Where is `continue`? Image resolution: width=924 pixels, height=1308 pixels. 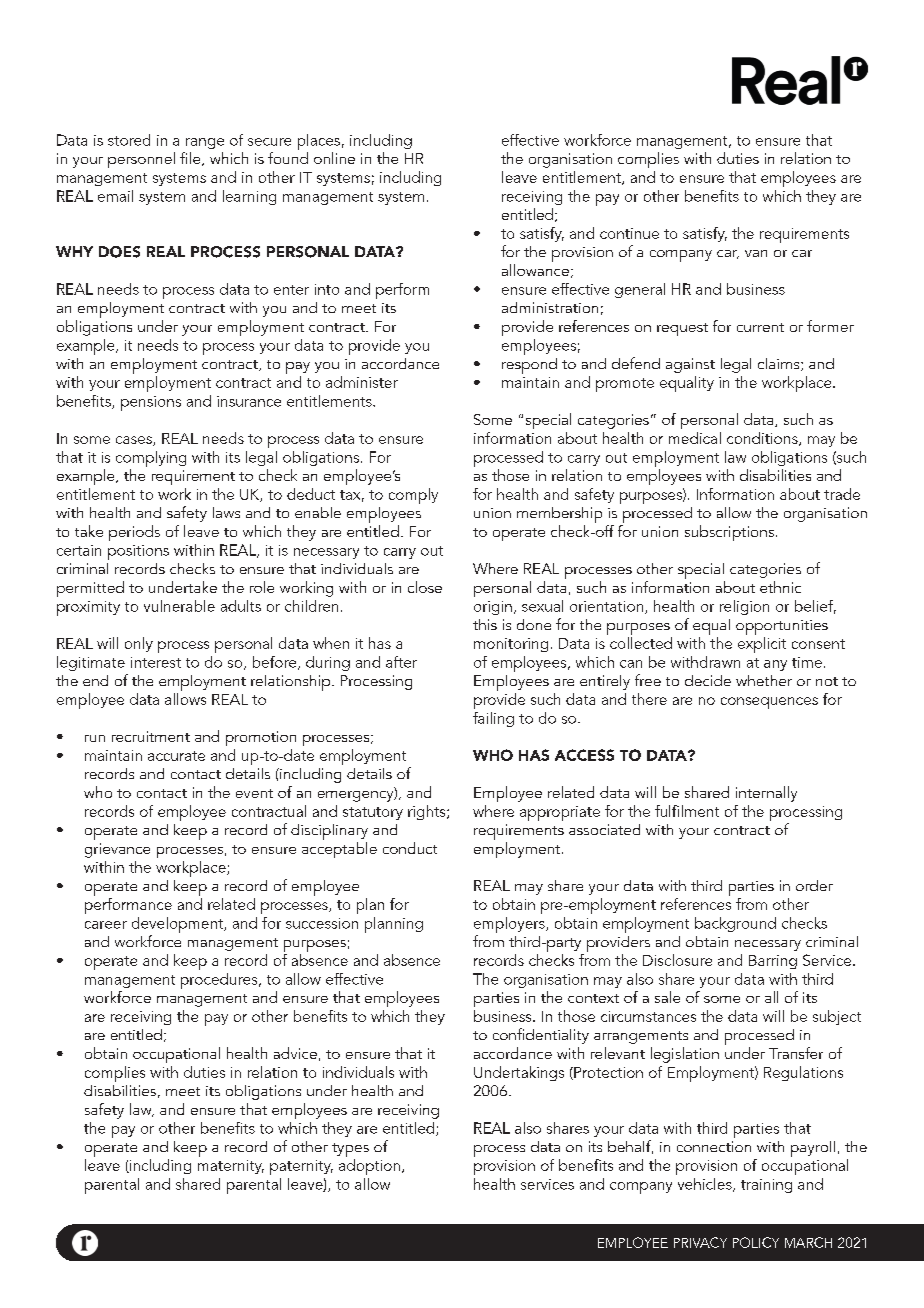
continue is located at coordinates (629, 233).
